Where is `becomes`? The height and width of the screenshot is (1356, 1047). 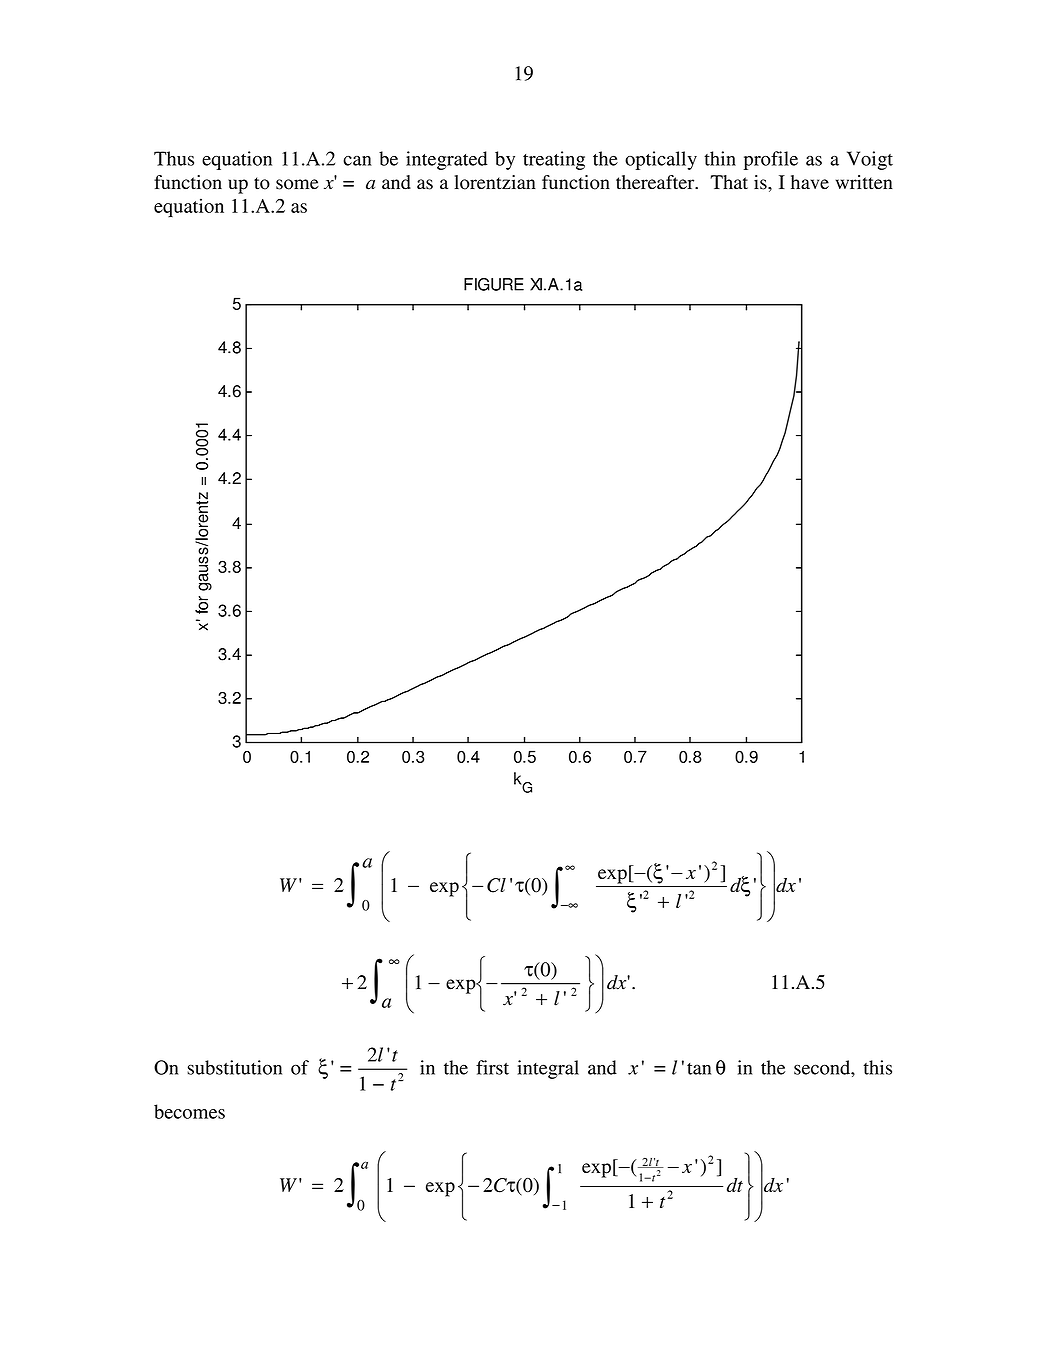
becomes is located at coordinates (189, 1111).
